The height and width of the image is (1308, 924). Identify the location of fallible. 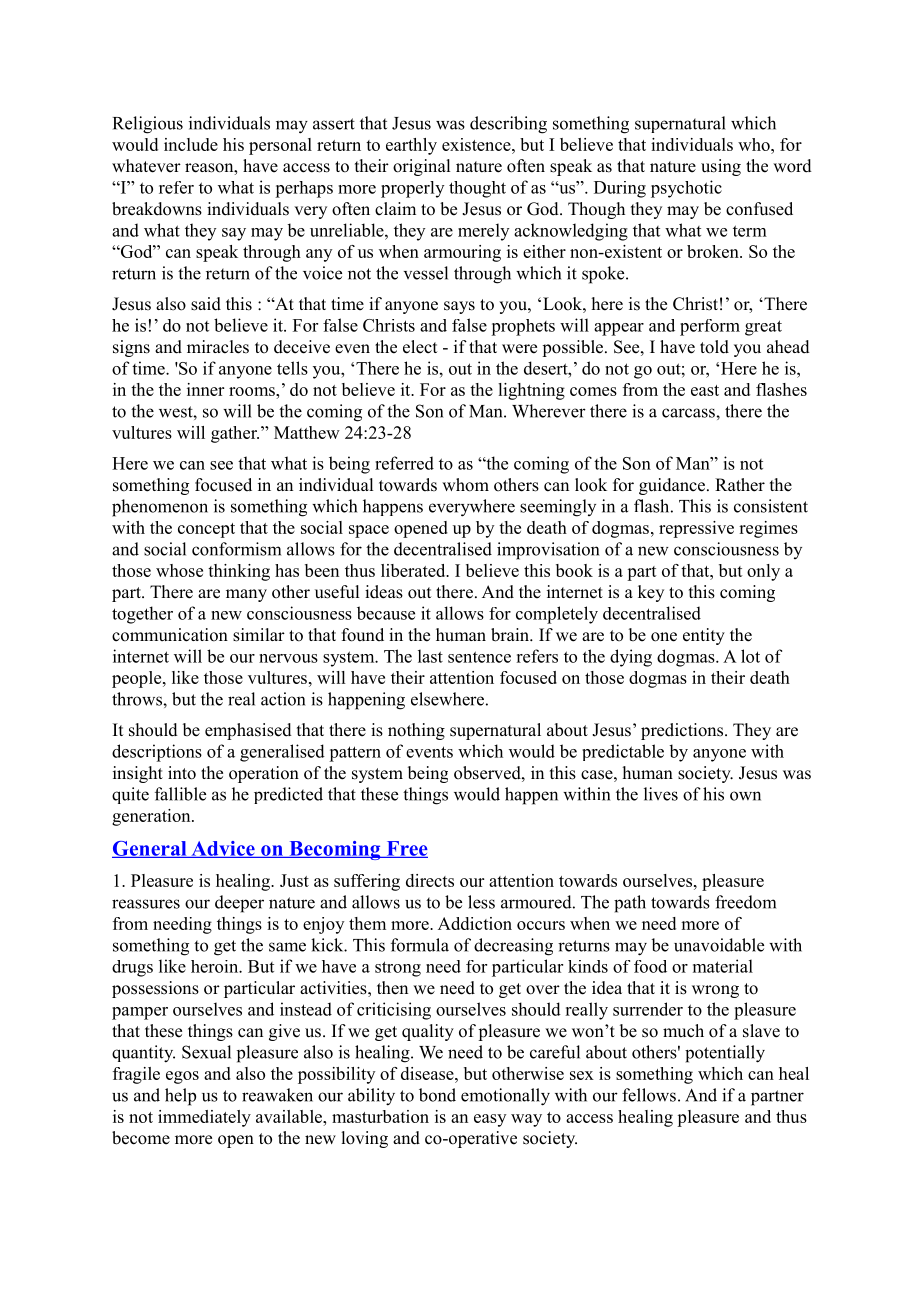
(180, 794).
